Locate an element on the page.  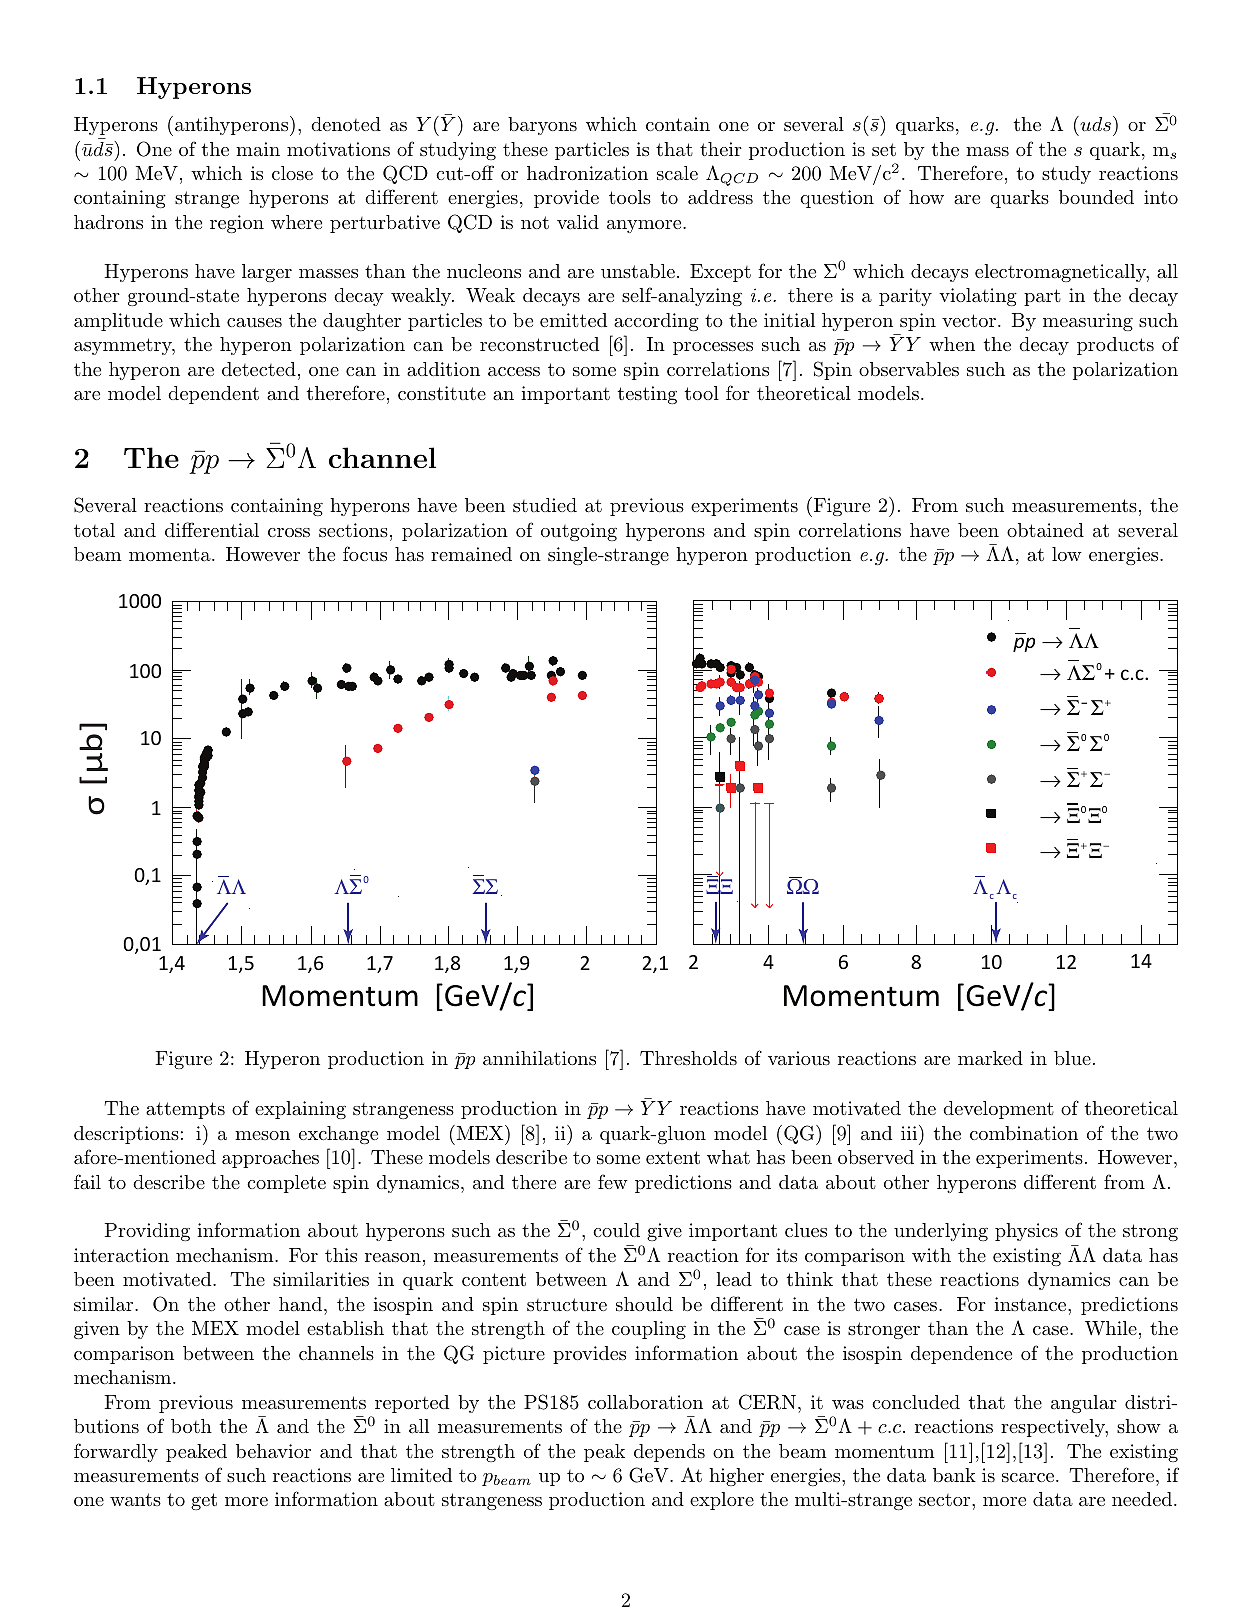
cross is located at coordinates (289, 532).
